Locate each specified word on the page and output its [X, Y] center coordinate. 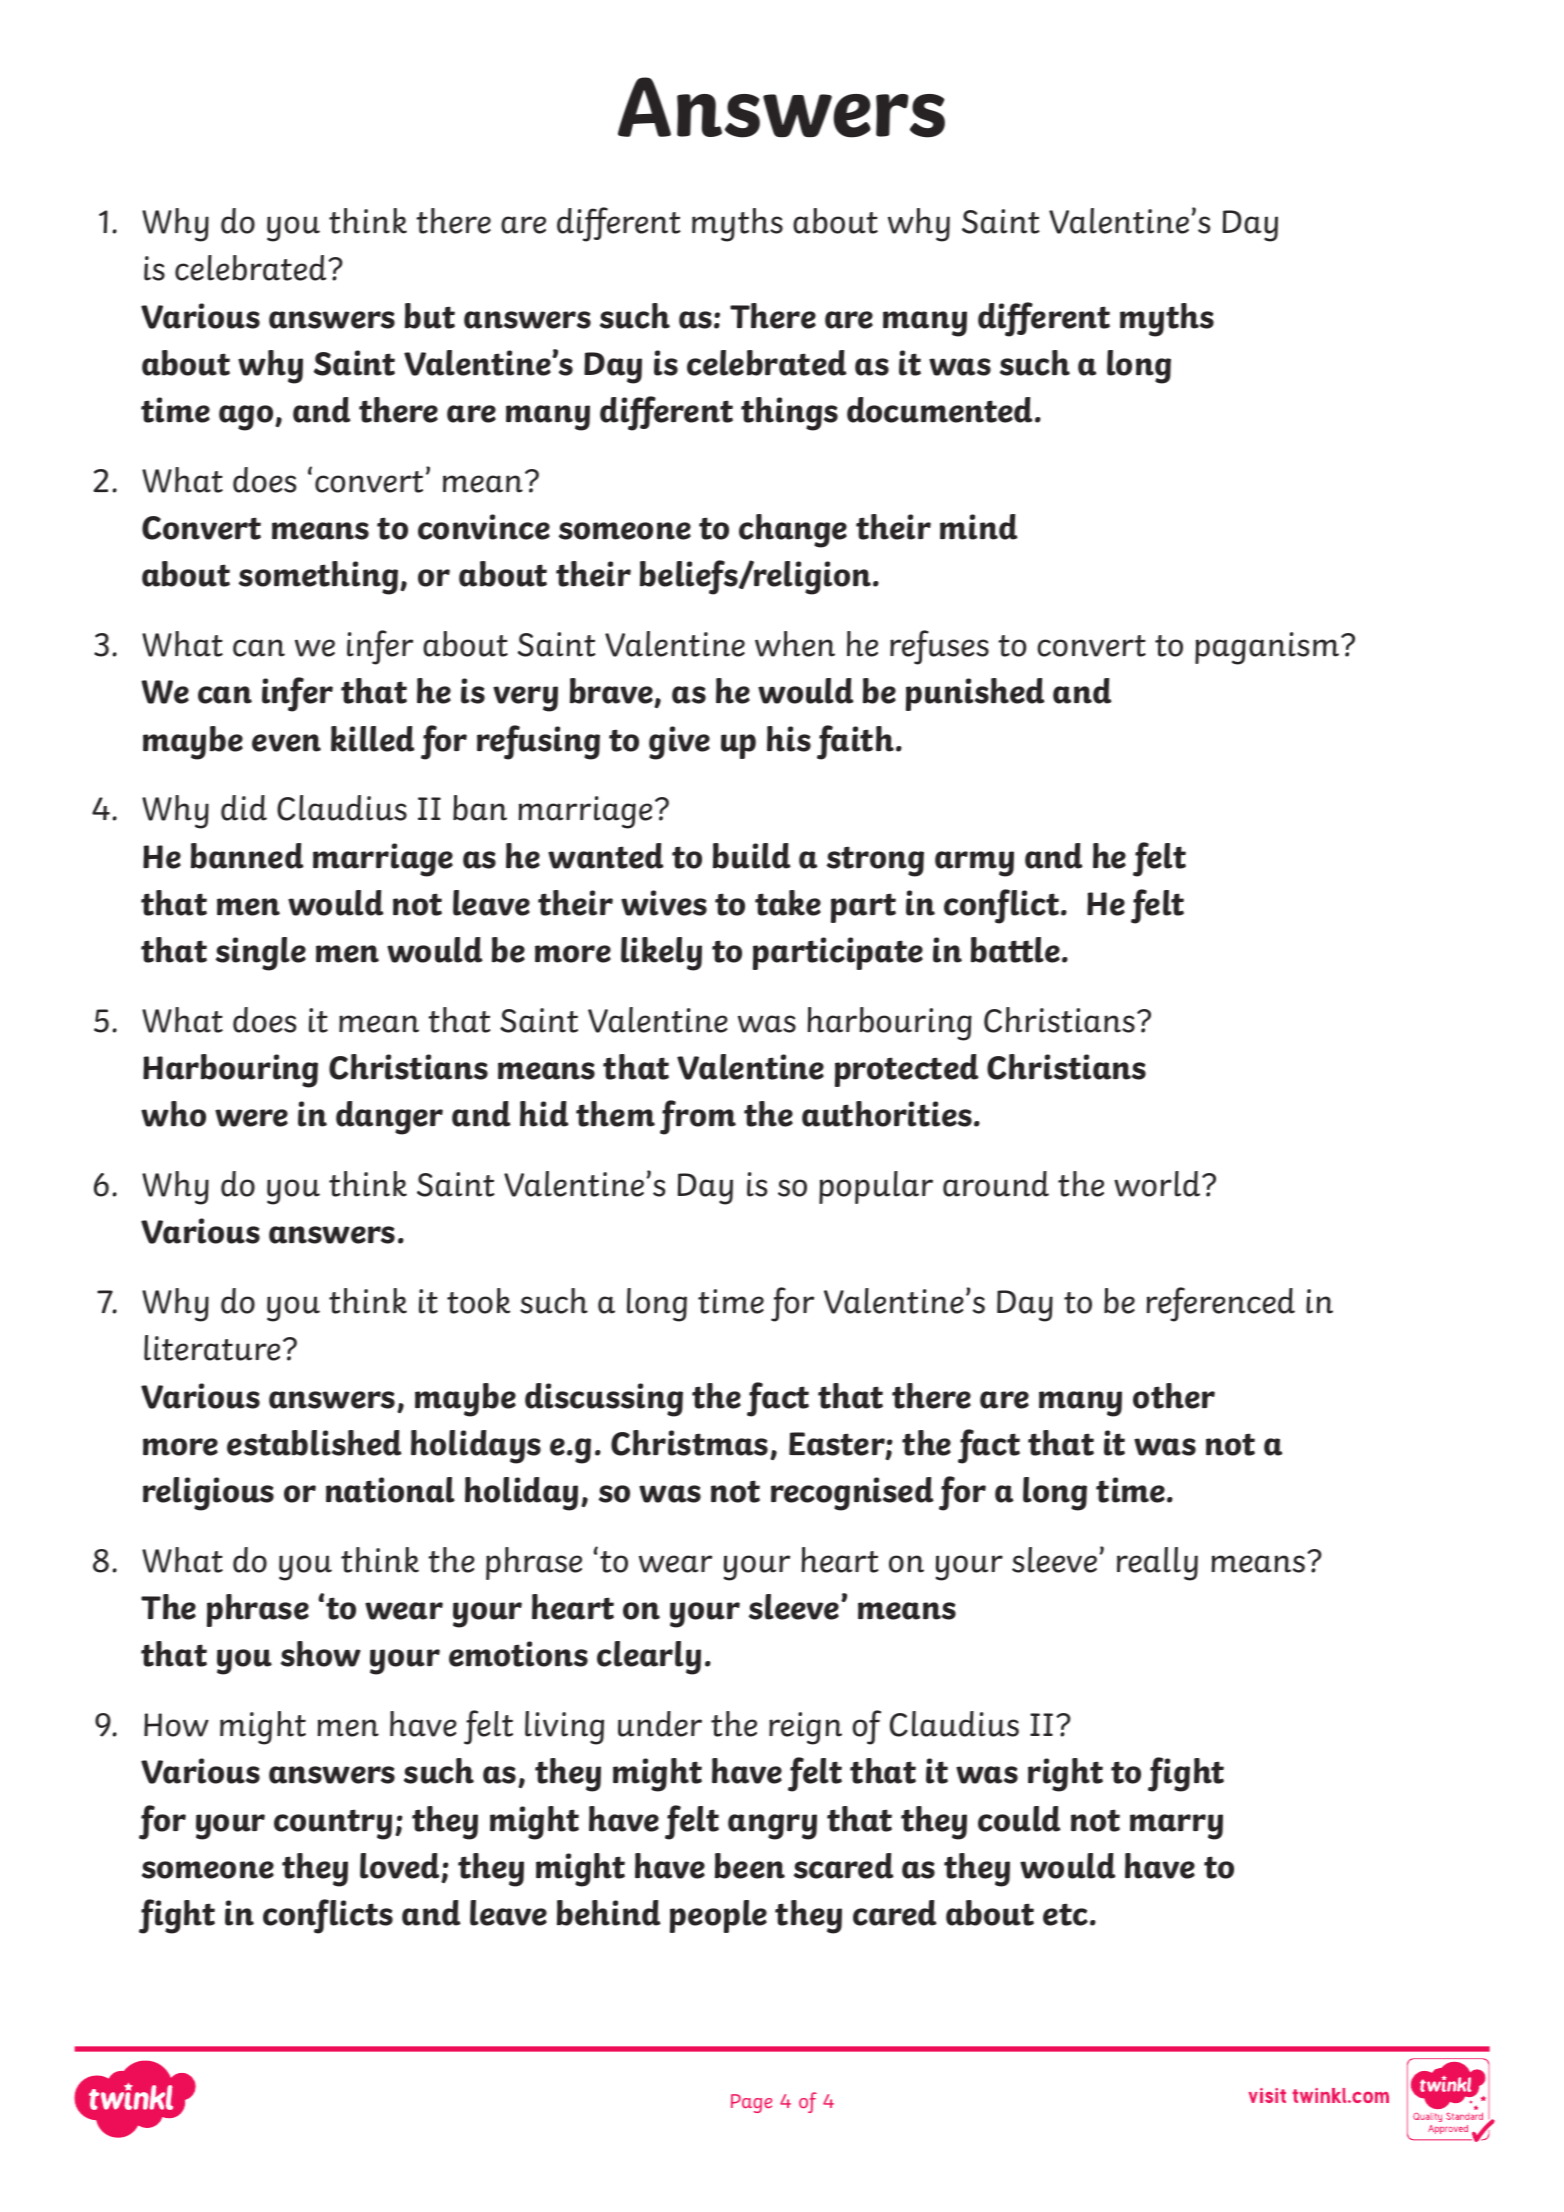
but [430, 316]
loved [401, 1867]
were [251, 1118]
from [698, 1117]
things [789, 414]
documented [941, 410]
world [1158, 1184]
